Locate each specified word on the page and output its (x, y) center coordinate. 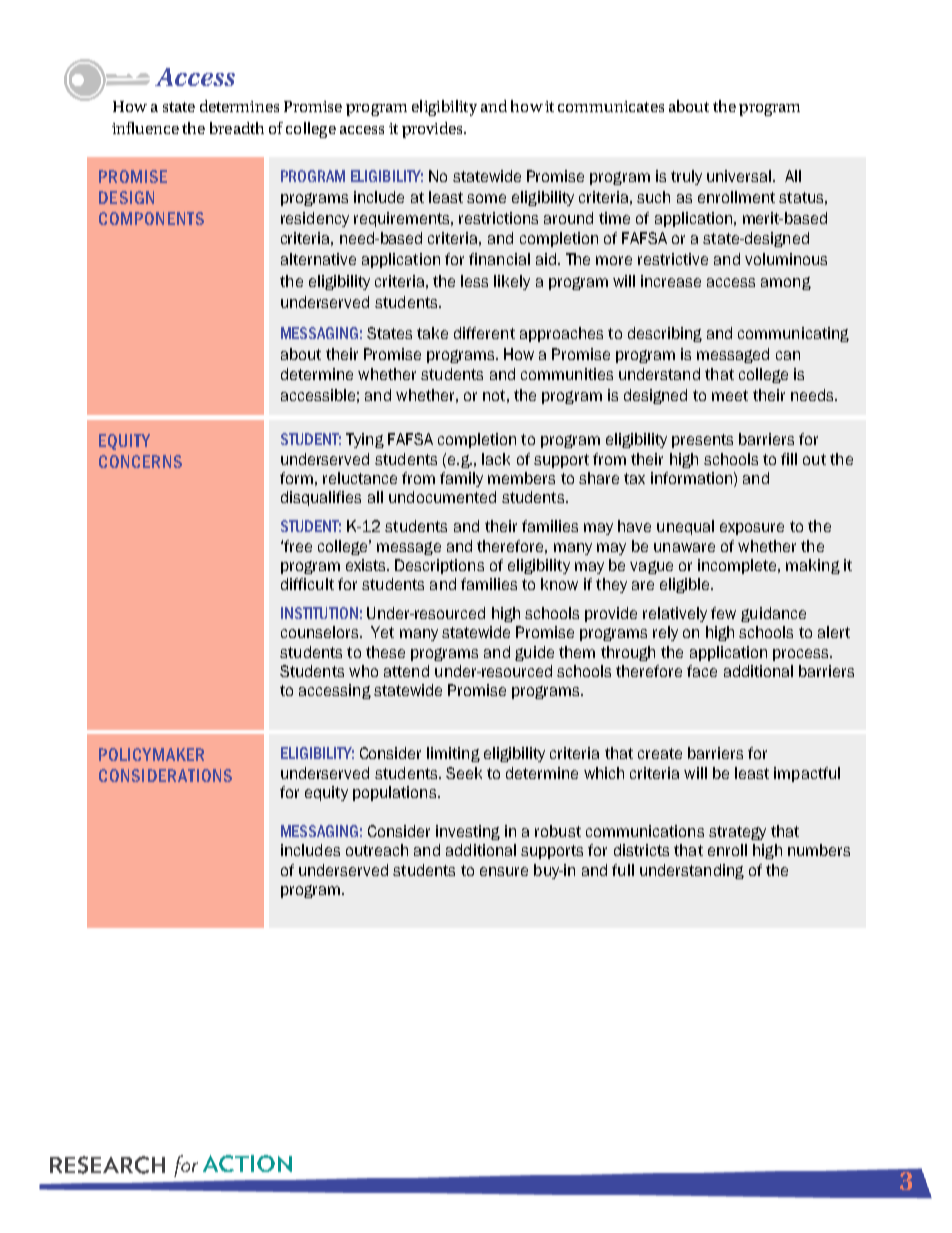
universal (739, 176)
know (559, 584)
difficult (307, 584)
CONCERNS (140, 461)
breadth (237, 128)
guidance (773, 614)
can (788, 355)
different (484, 333)
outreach (377, 850)
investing (468, 832)
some (486, 198)
